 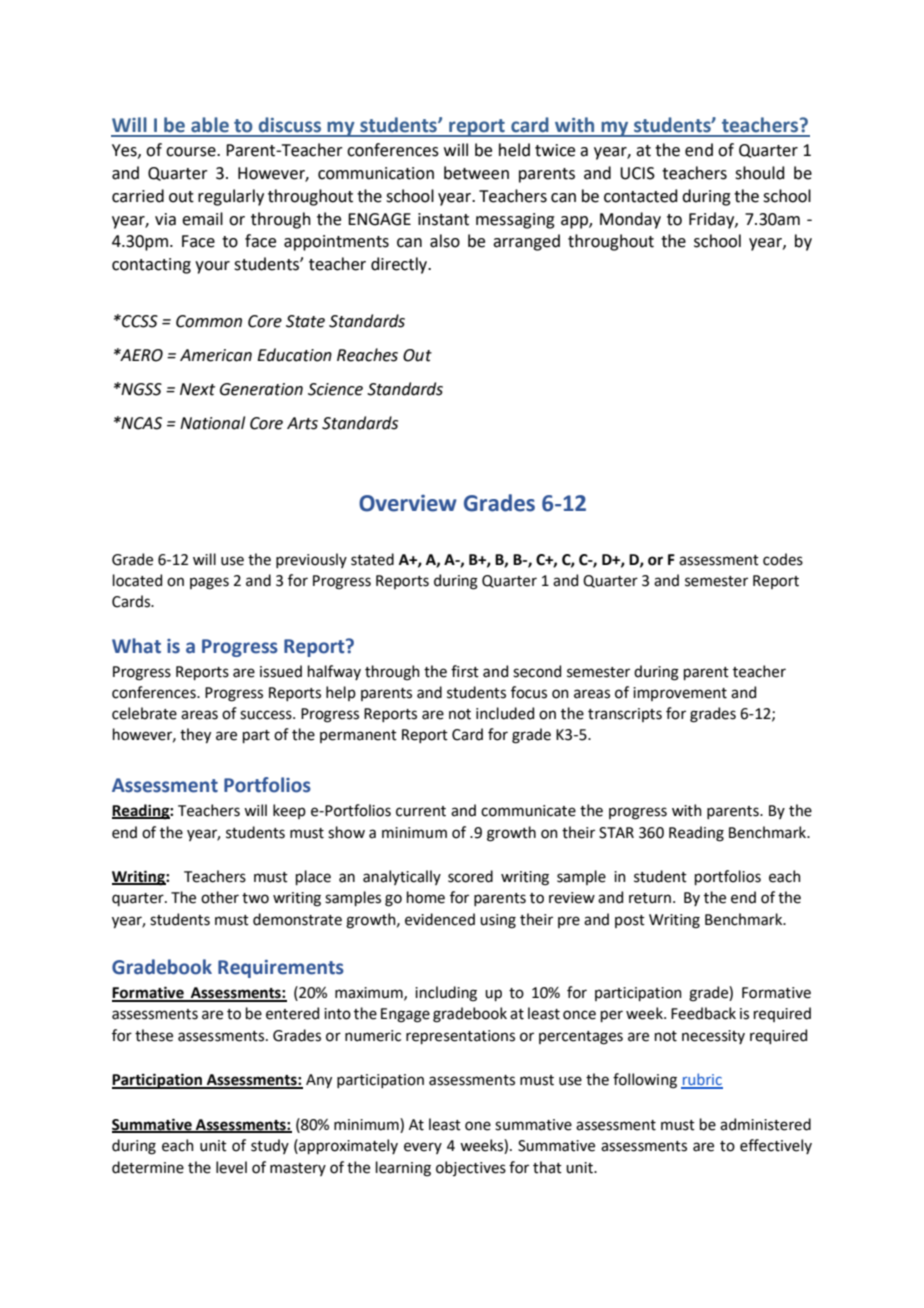 What do you see at coordinates (760, 173) in the screenshot?
I see `should` at bounding box center [760, 173].
